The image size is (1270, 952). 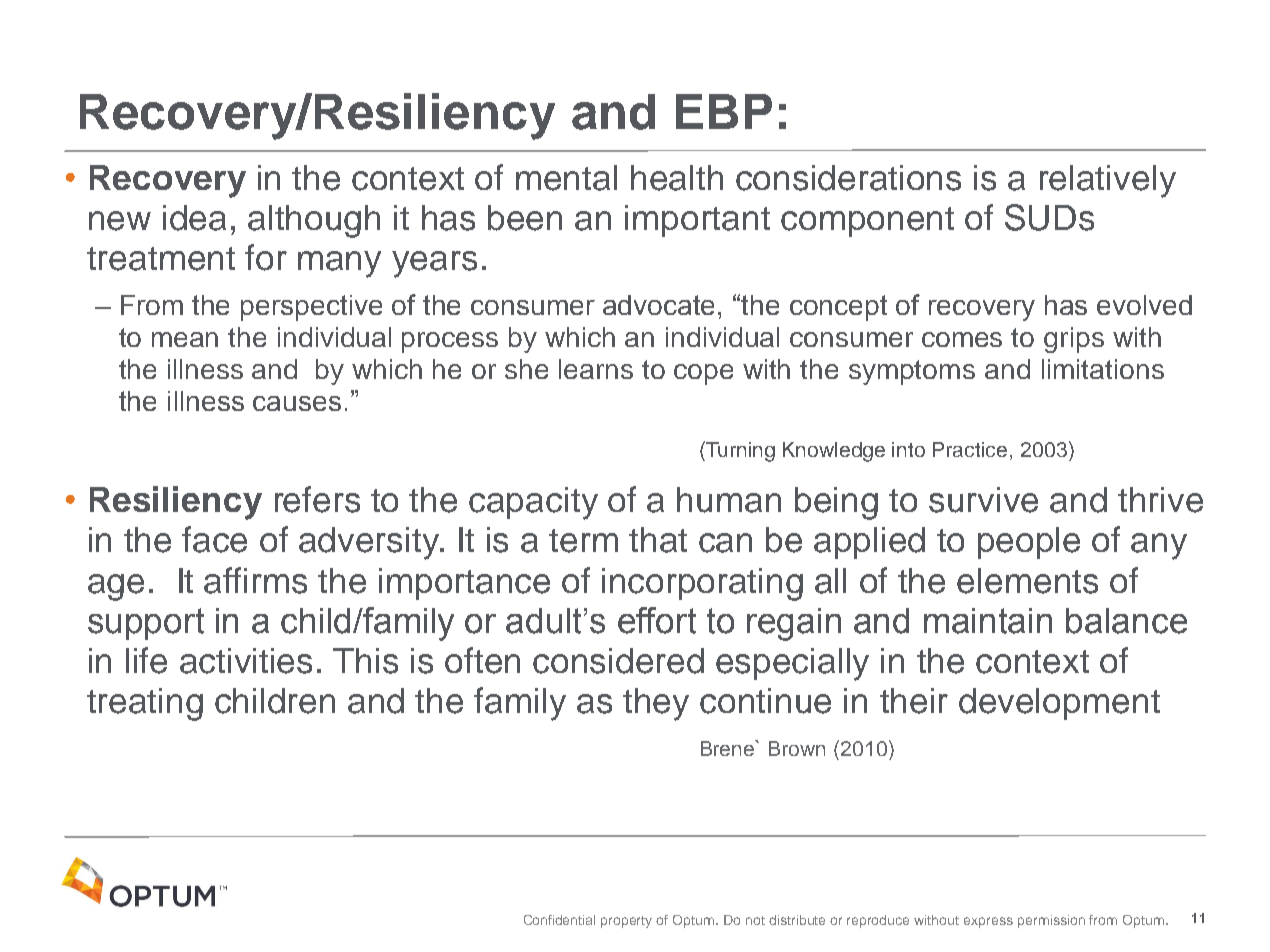 What do you see at coordinates (214, 539) in the image?
I see `face` at bounding box center [214, 539].
